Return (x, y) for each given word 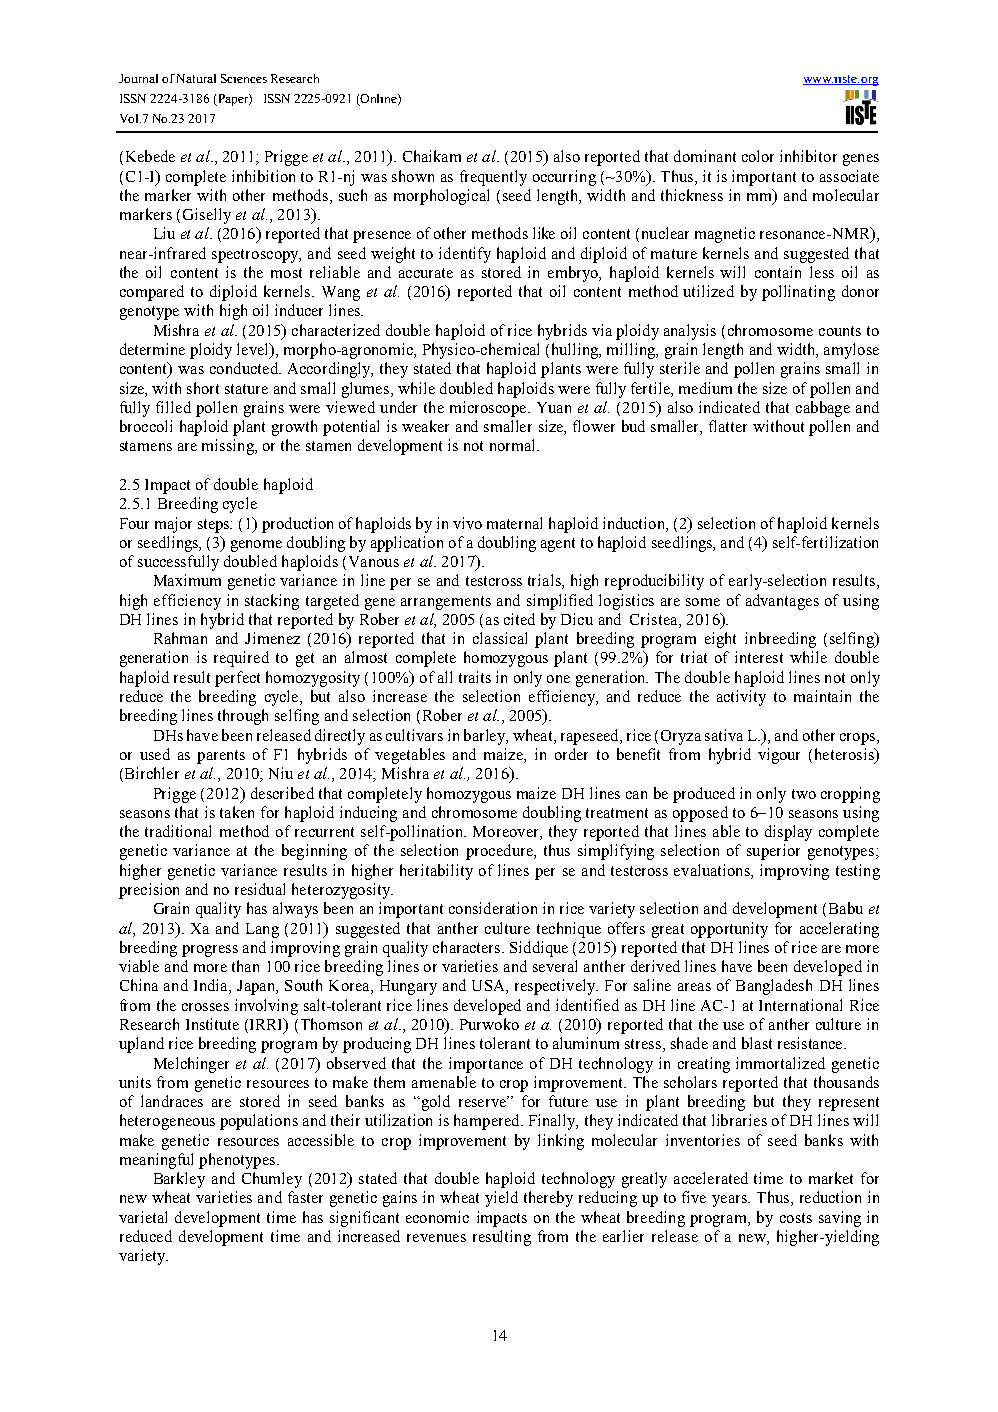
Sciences (244, 78)
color (758, 156)
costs (796, 1218)
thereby (548, 1199)
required (241, 659)
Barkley (179, 1180)
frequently (493, 178)
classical (500, 638)
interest (759, 657)
